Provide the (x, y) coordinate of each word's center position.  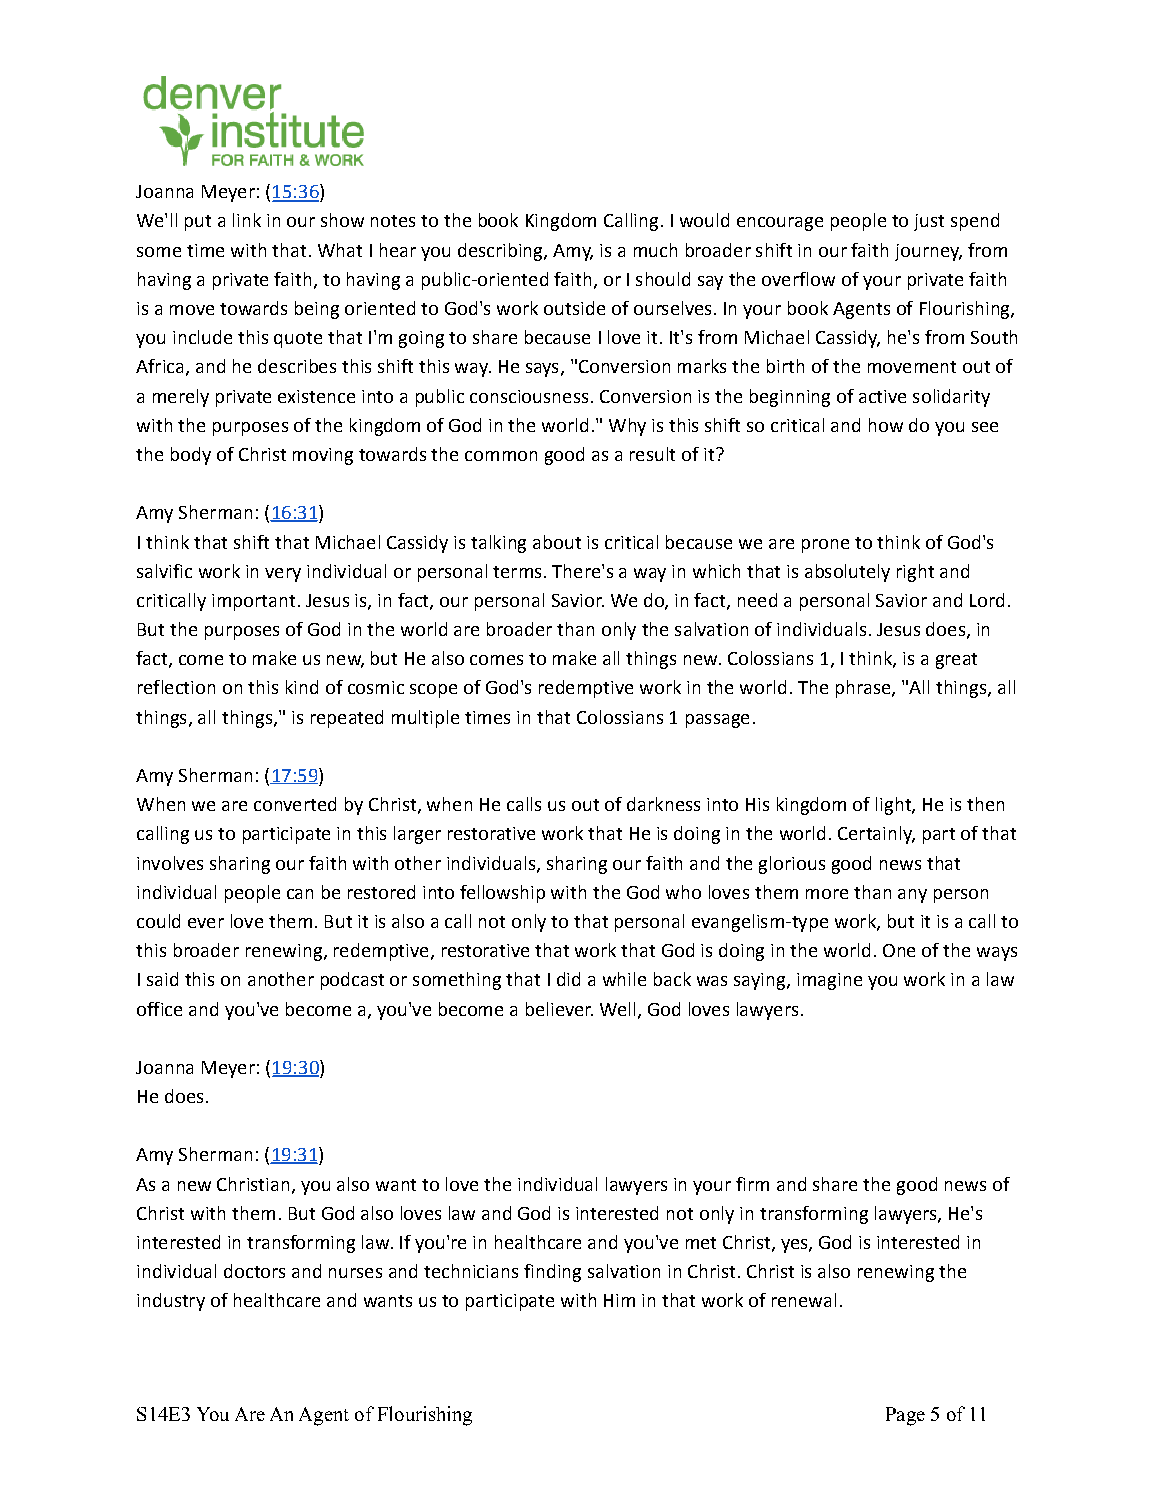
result (652, 454)
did (568, 979)
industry (171, 1302)
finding (552, 1273)
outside (574, 308)
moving (323, 456)
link (247, 220)
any (912, 896)
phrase (864, 689)
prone (825, 546)
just (929, 222)
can (300, 894)
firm (752, 1184)
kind (302, 687)
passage (717, 721)
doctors (254, 1271)
